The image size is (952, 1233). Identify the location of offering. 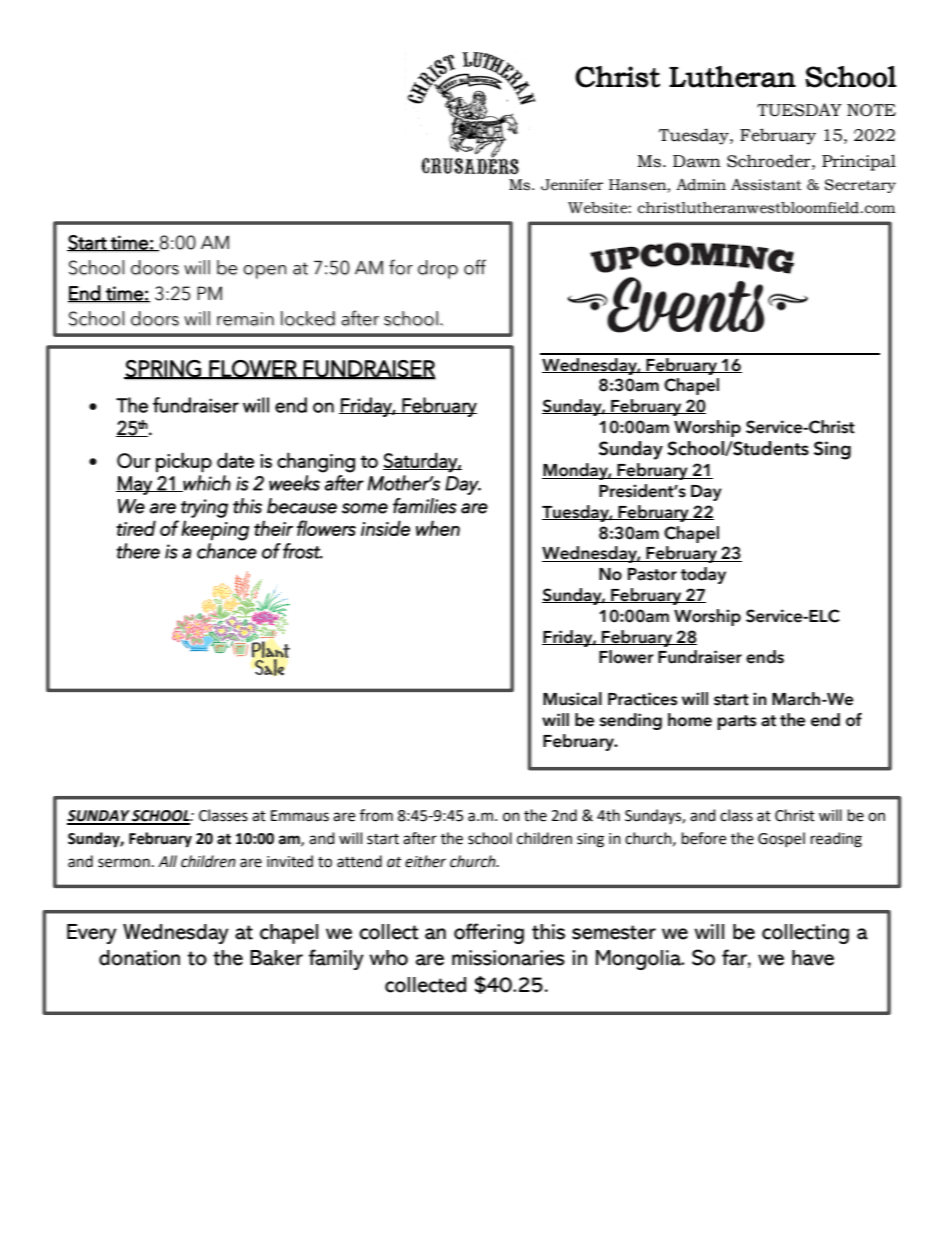
(489, 933).
